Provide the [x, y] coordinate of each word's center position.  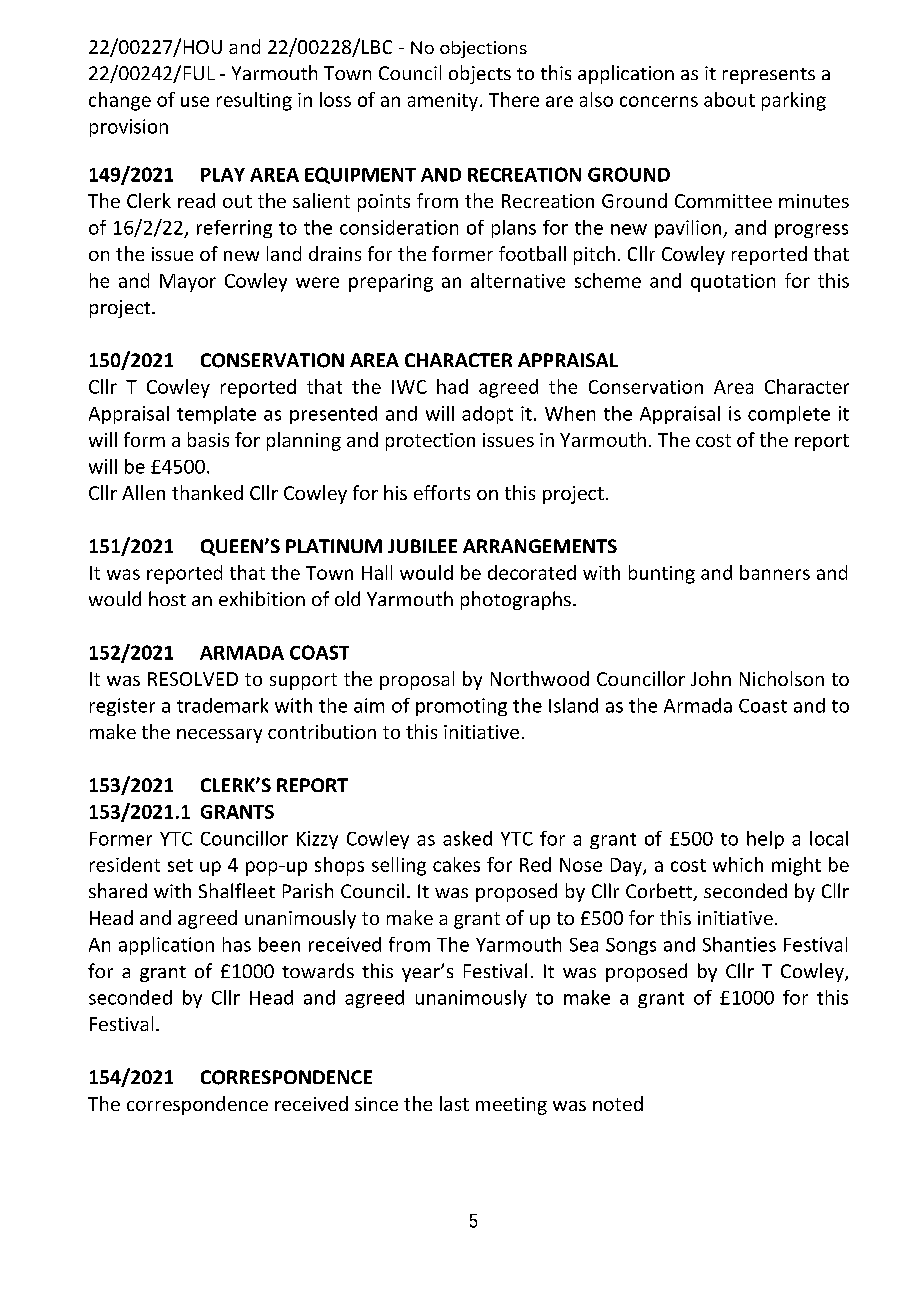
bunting [662, 574]
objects [480, 74]
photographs [516, 600]
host [167, 598]
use [195, 101]
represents [769, 76]
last [454, 1103]
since [376, 1104]
